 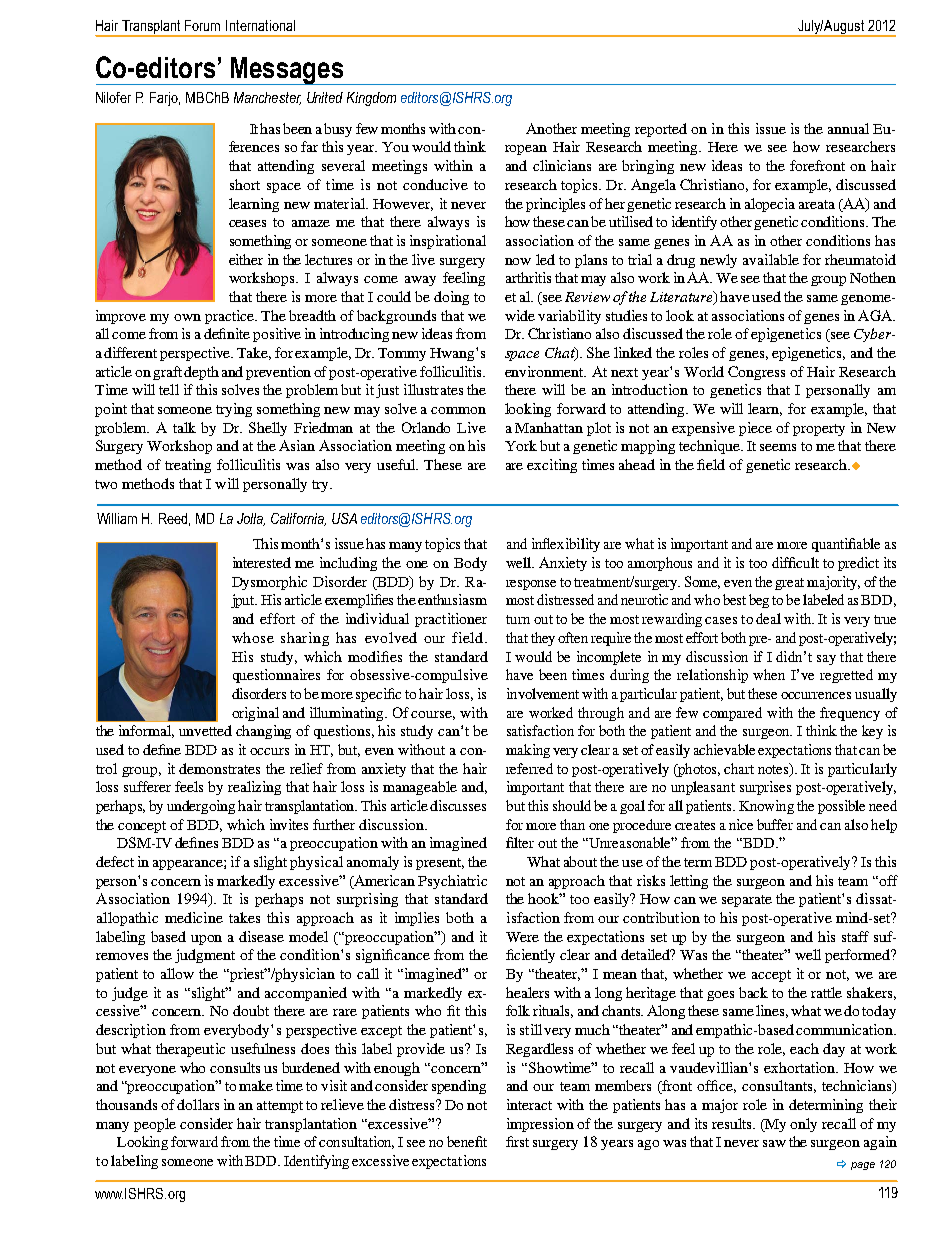 What do you see at coordinates (803, 1125) in the page?
I see `only` at bounding box center [803, 1125].
